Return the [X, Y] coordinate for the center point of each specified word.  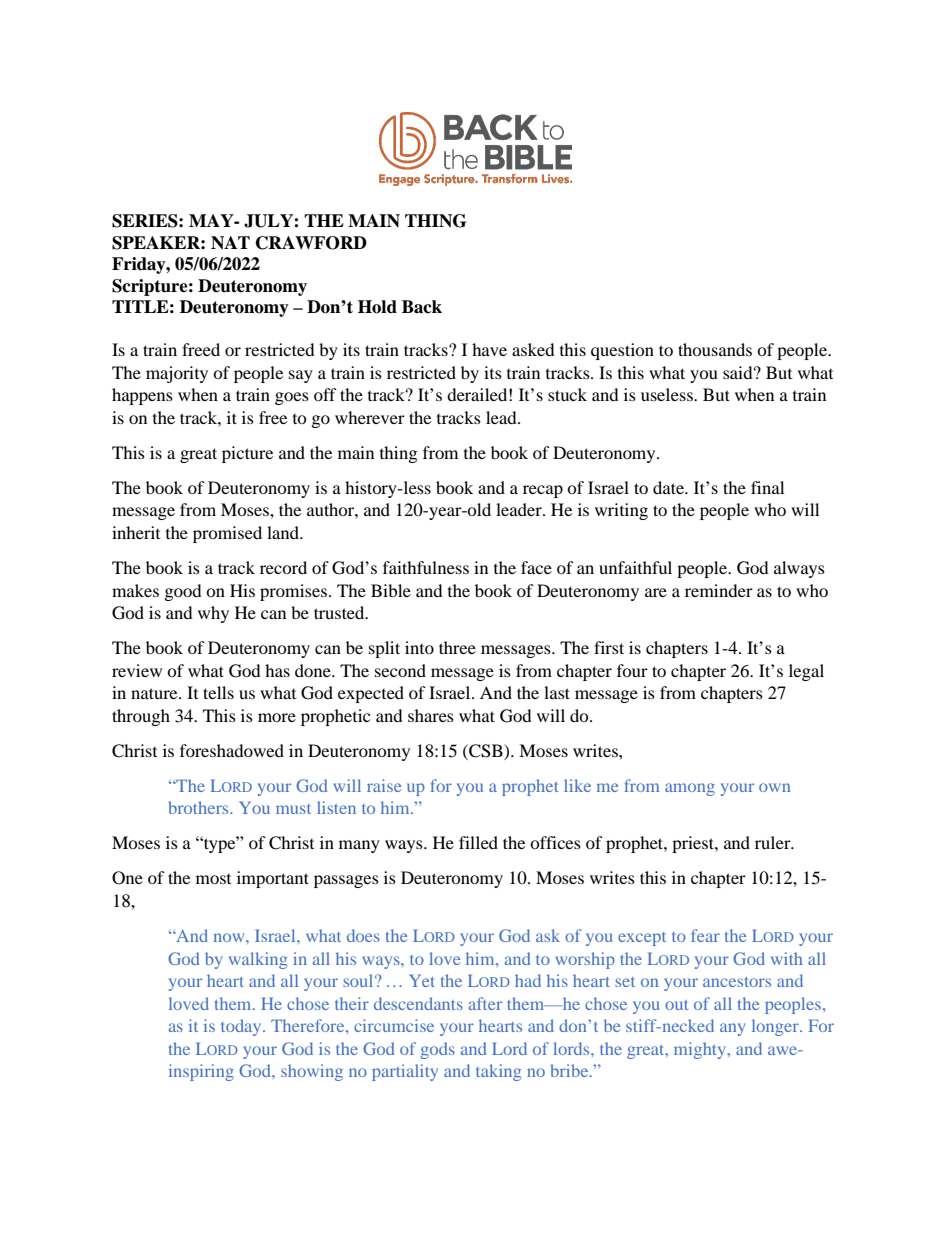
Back [422, 307]
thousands [715, 349]
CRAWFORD [311, 243]
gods [437, 1050]
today [242, 1027]
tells [218, 692]
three [457, 647]
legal [806, 672]
